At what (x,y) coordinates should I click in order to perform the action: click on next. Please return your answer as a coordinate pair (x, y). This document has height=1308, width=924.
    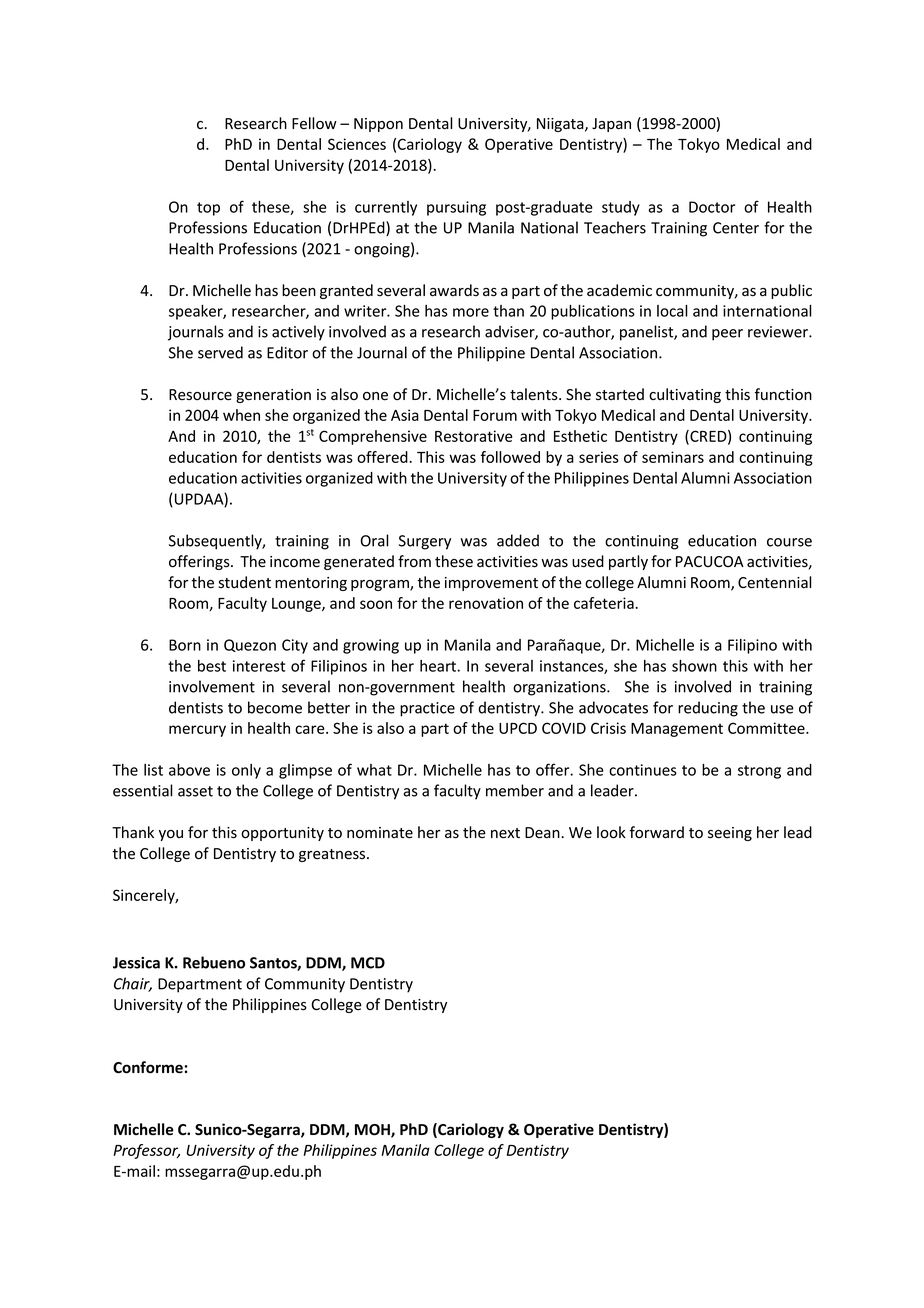
    Looking at the image, I should click on (505, 833).
